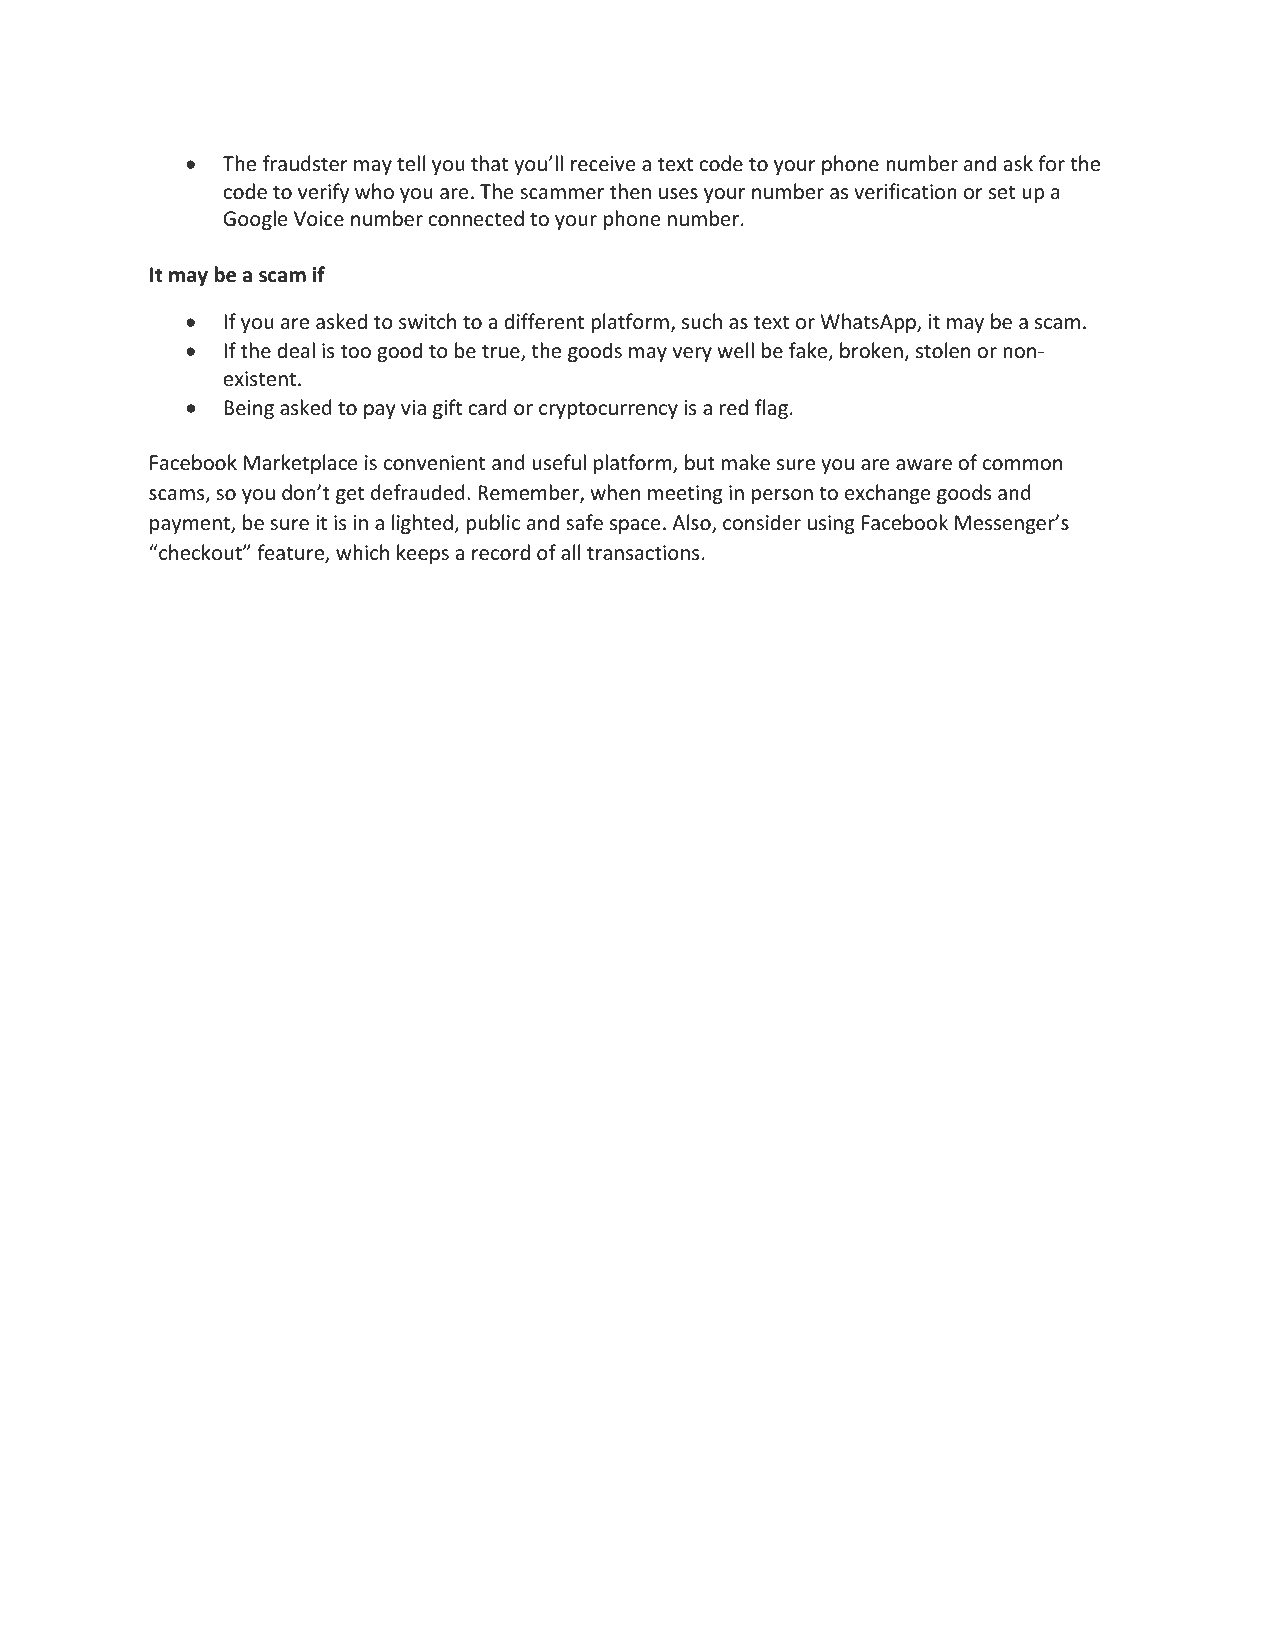 Image resolution: width=1263 pixels, height=1635 pixels. Describe the element at coordinates (702, 321) in the screenshot. I see `such` at that location.
